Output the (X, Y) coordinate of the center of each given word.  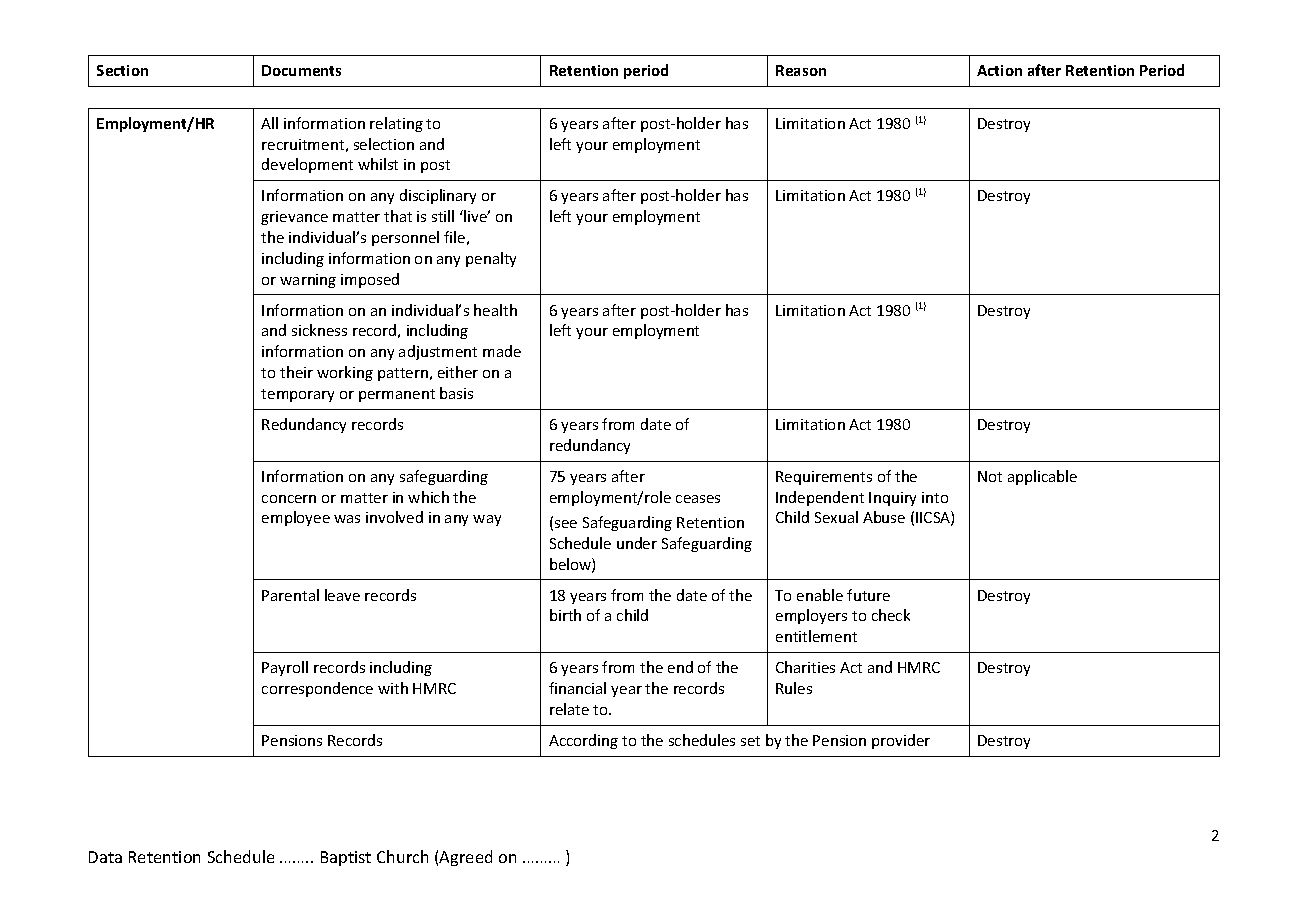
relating (396, 124)
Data (105, 857)
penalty (491, 259)
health (495, 310)
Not (990, 476)
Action (999, 70)
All (269, 123)
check (891, 615)
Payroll (285, 668)
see (566, 524)
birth (565, 615)
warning (308, 281)
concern (289, 499)
